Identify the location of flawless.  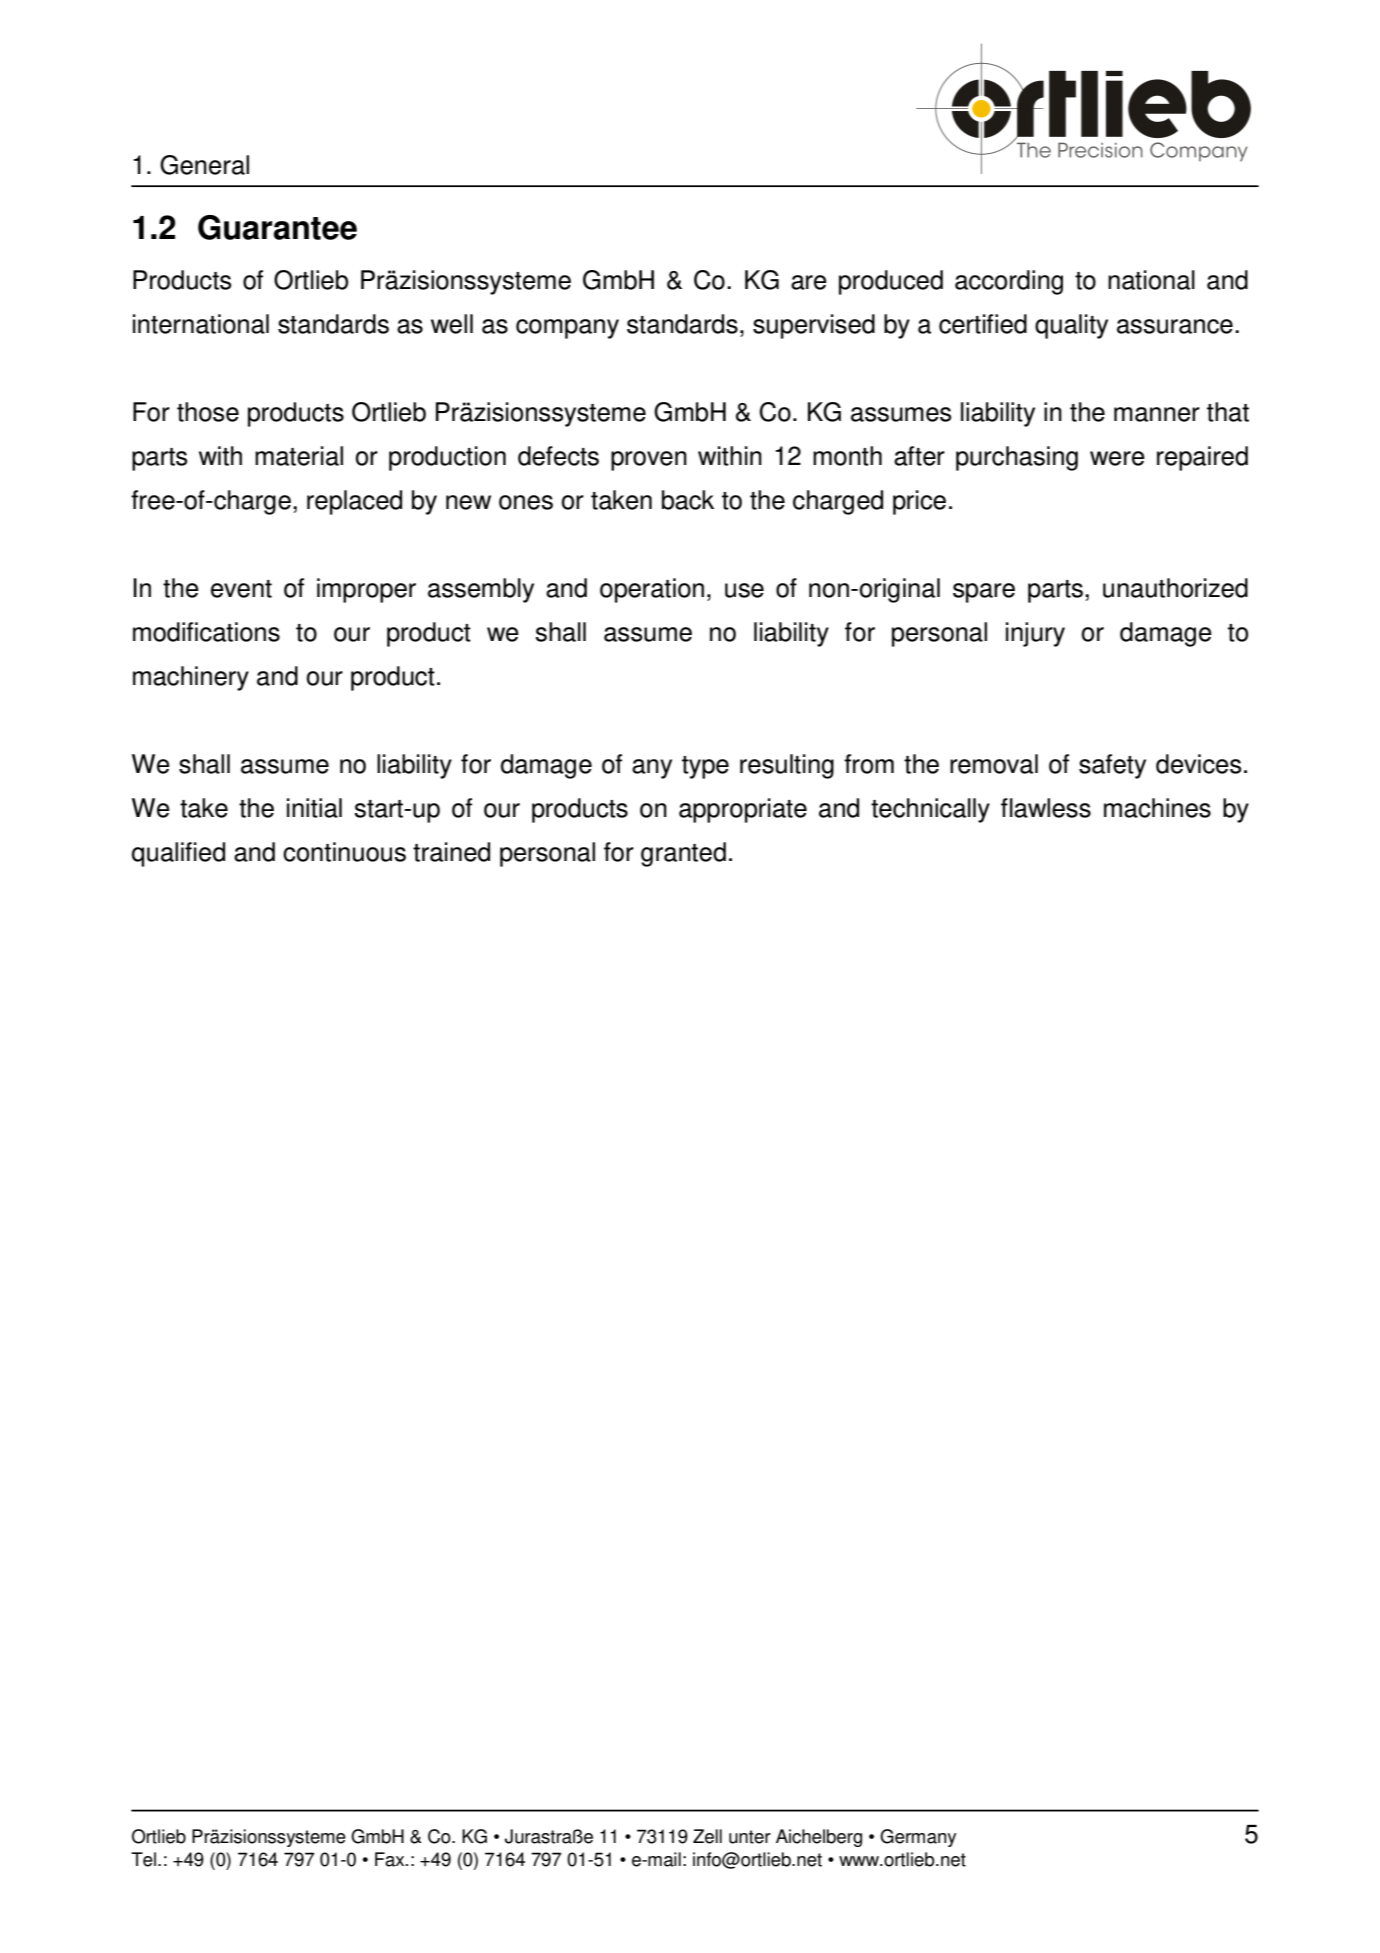
(1046, 808).
